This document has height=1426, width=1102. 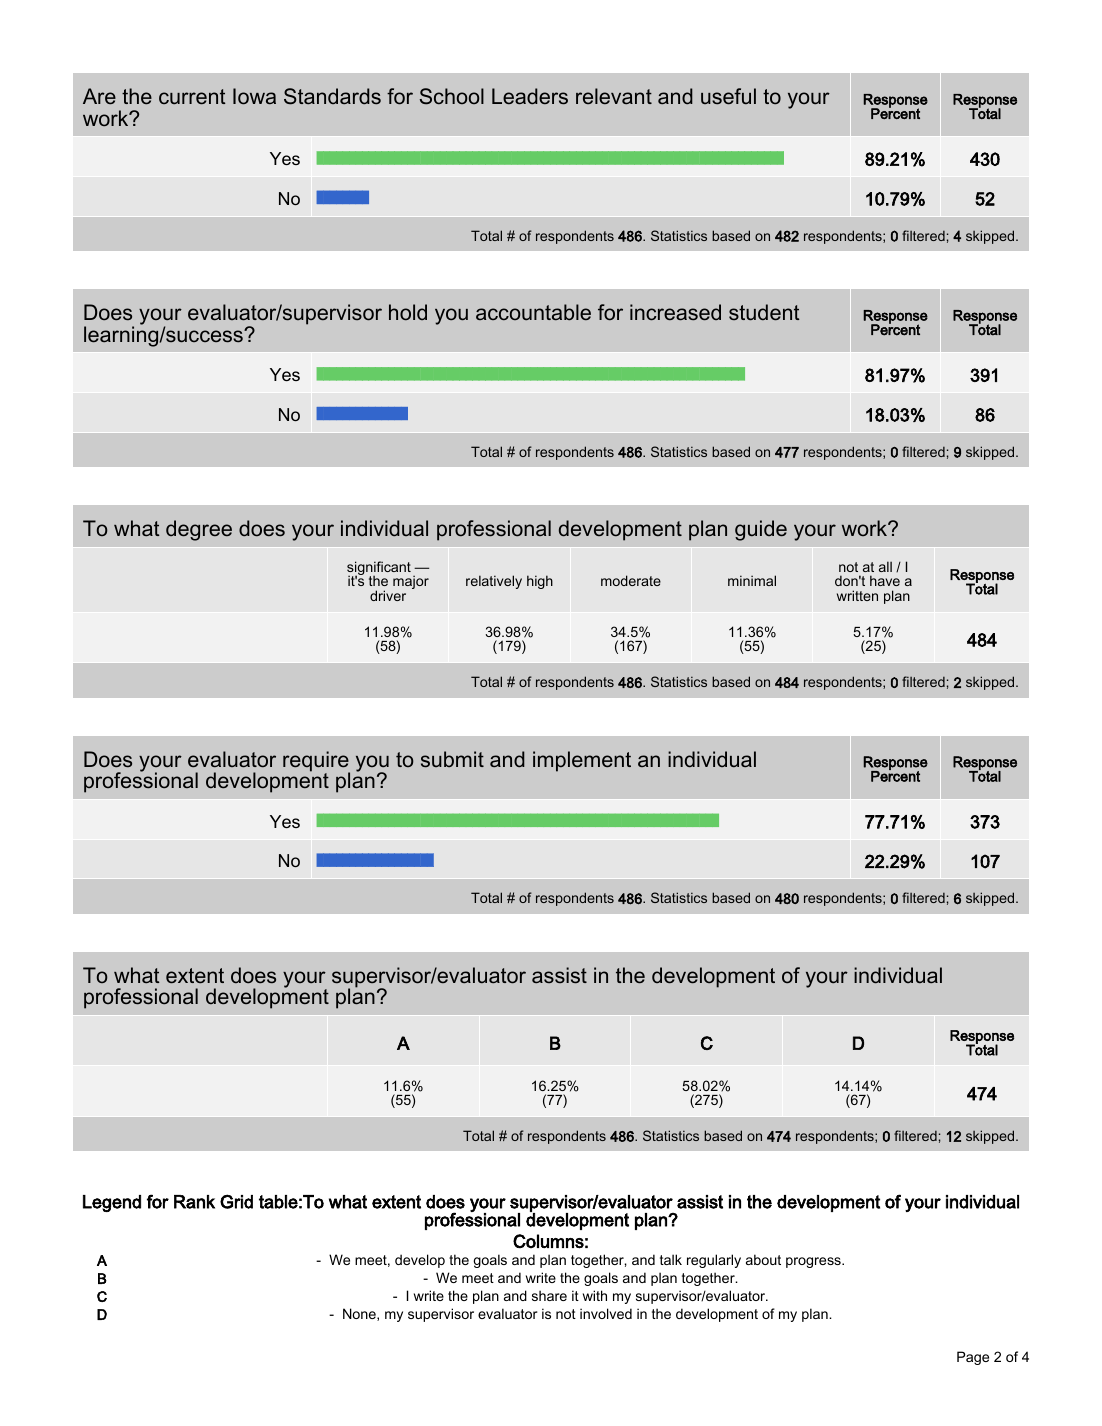 What do you see at coordinates (885, 566) in the document?
I see `all` at bounding box center [885, 566].
